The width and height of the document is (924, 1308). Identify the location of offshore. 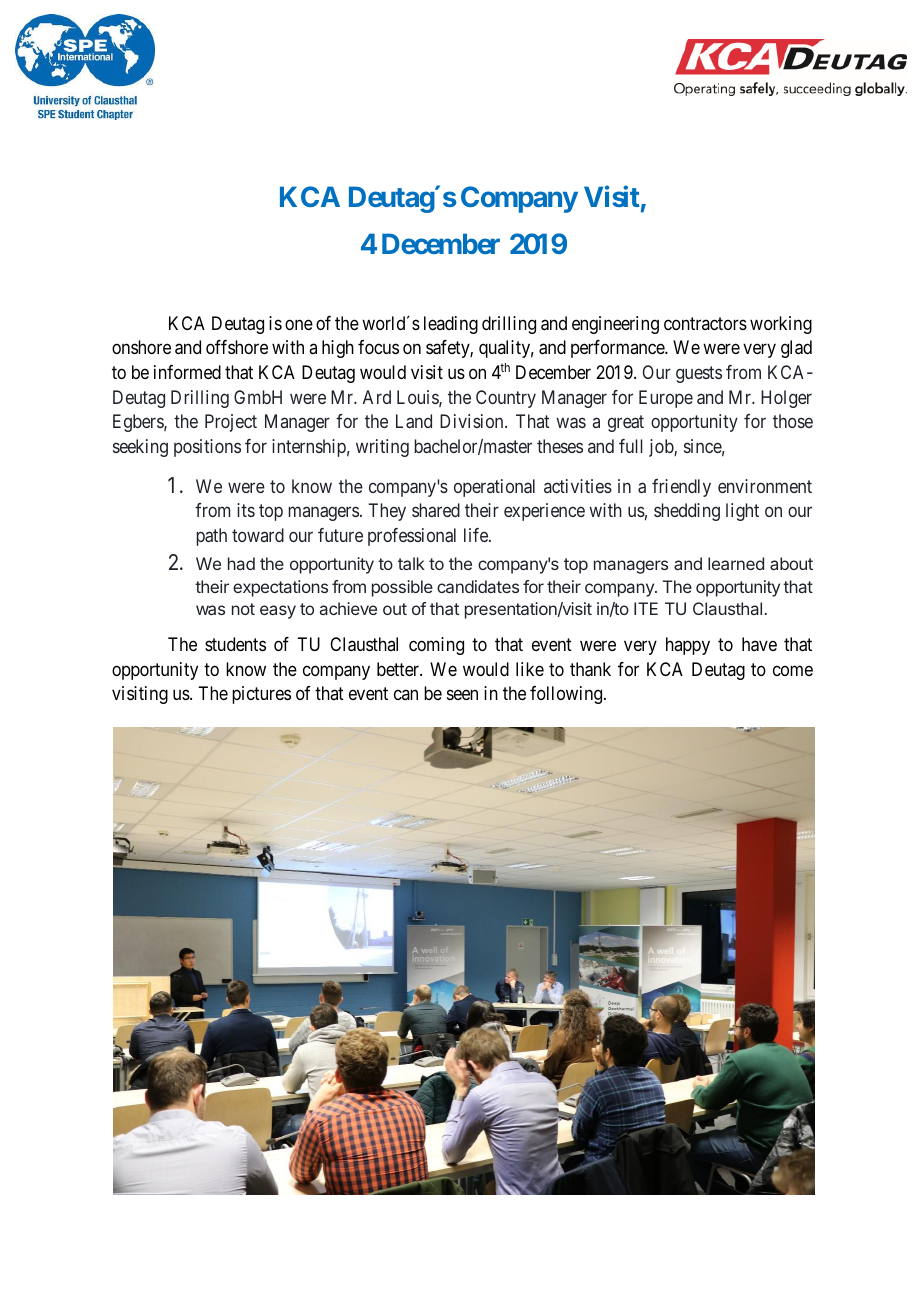
(237, 347).
